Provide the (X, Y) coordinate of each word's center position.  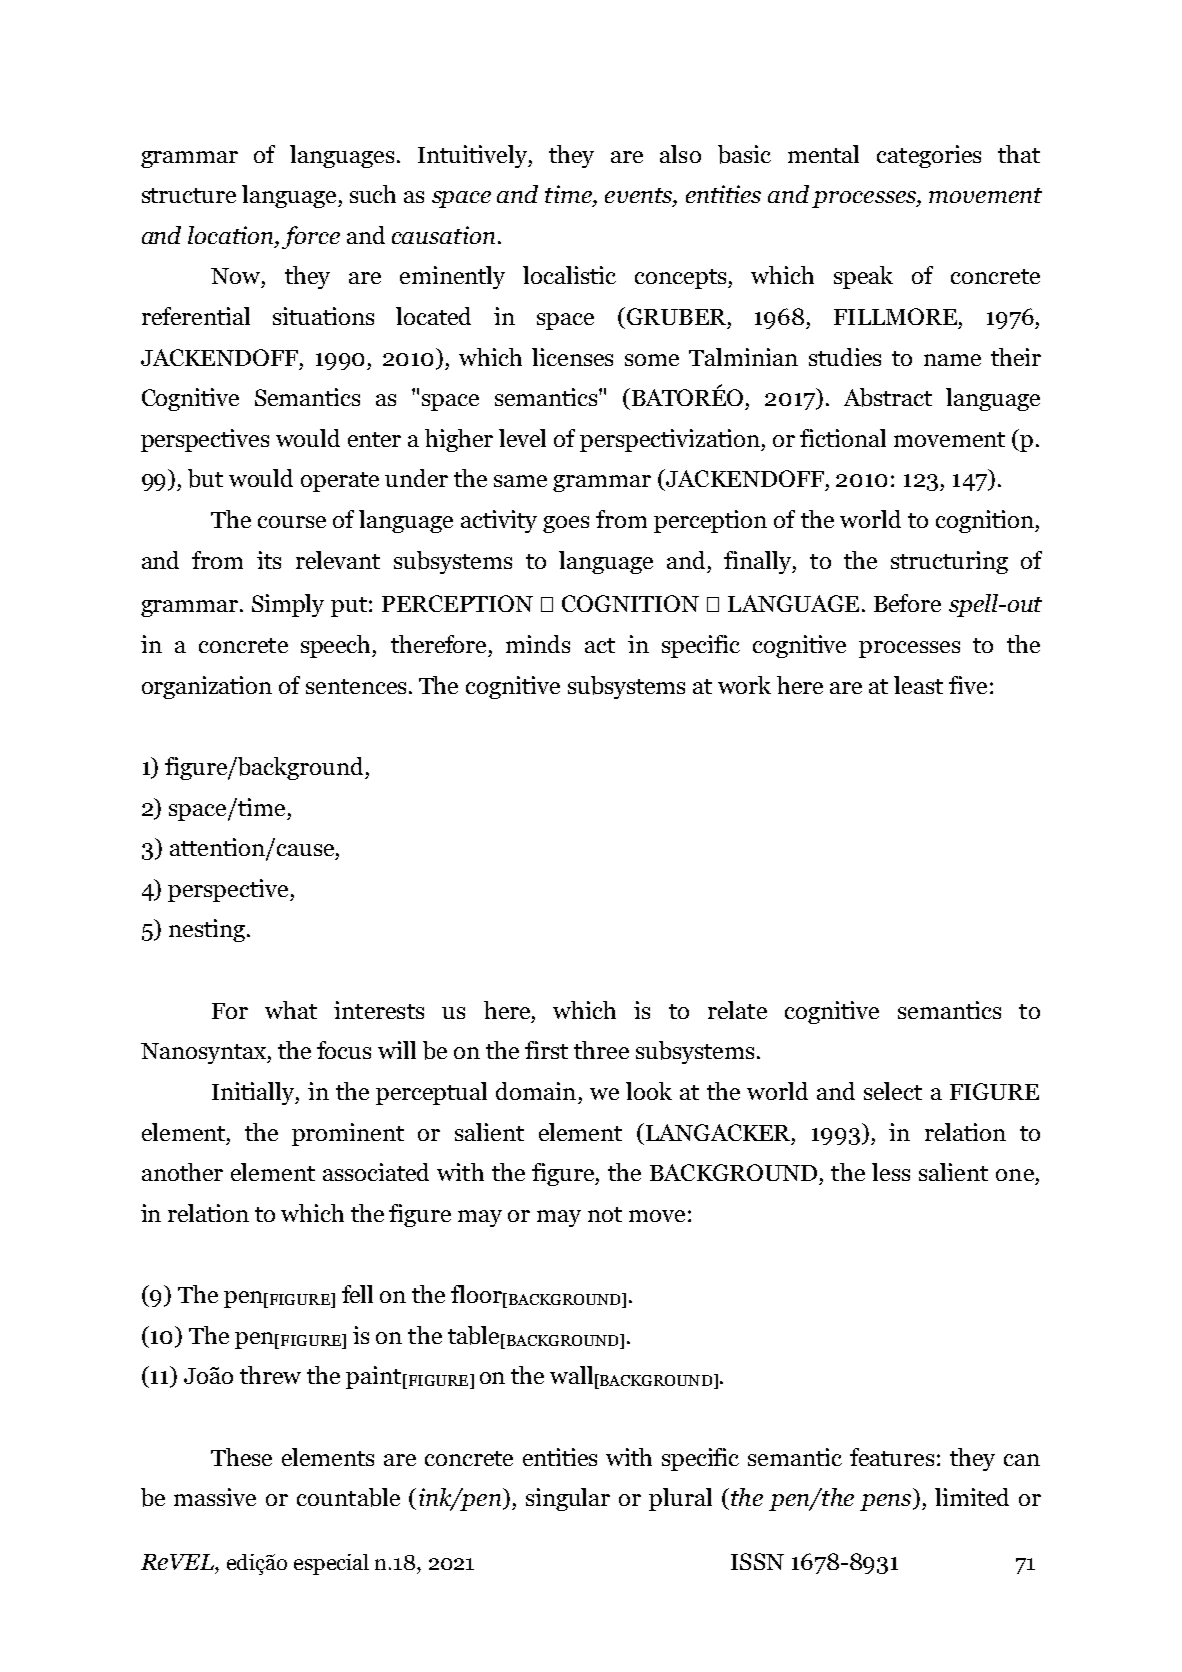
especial (331, 1564)
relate (737, 1010)
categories (929, 156)
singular (568, 1499)
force (311, 237)
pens (887, 1502)
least (918, 685)
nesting (207, 930)
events (639, 197)
